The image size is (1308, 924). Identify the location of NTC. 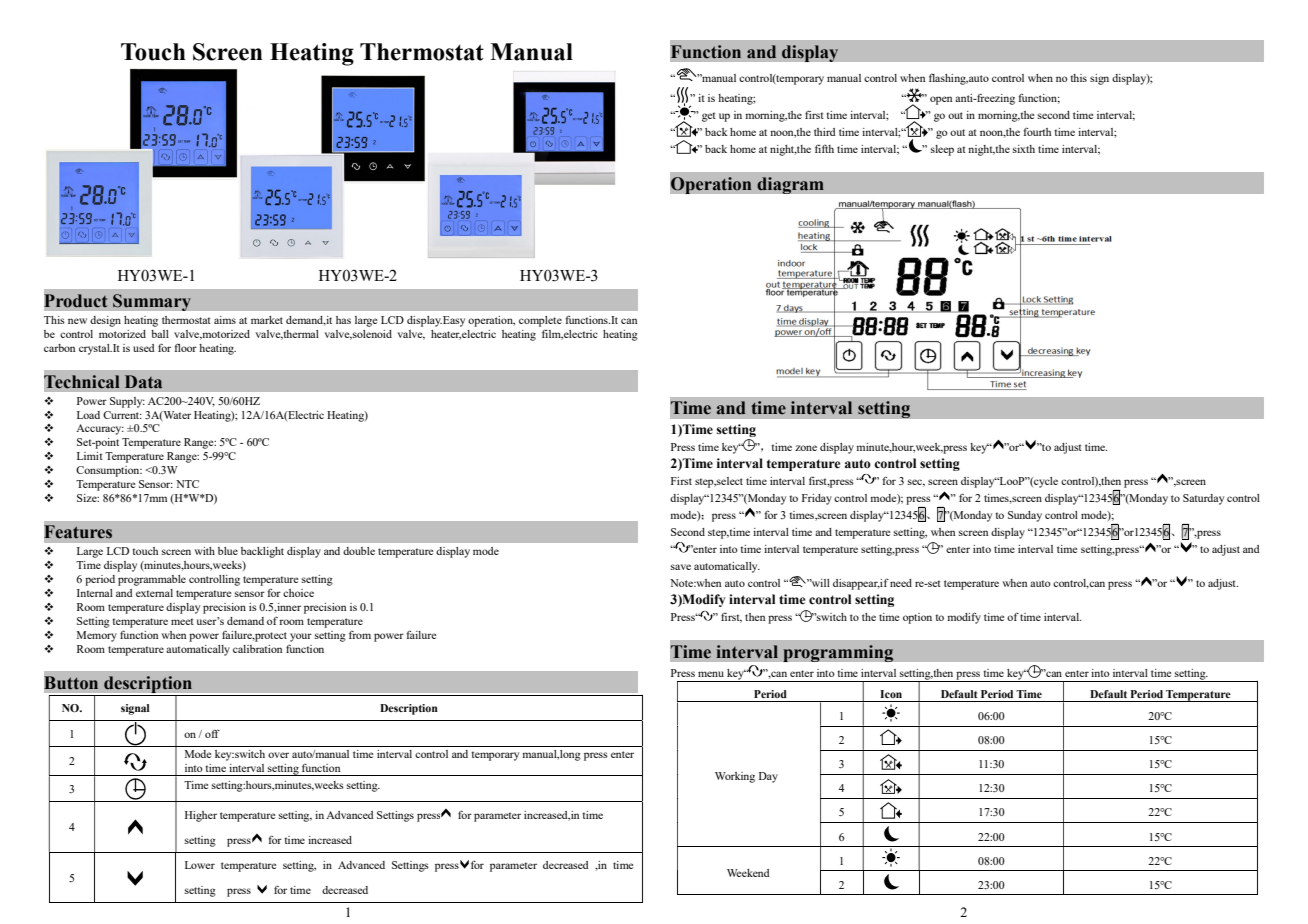
(187, 484).
